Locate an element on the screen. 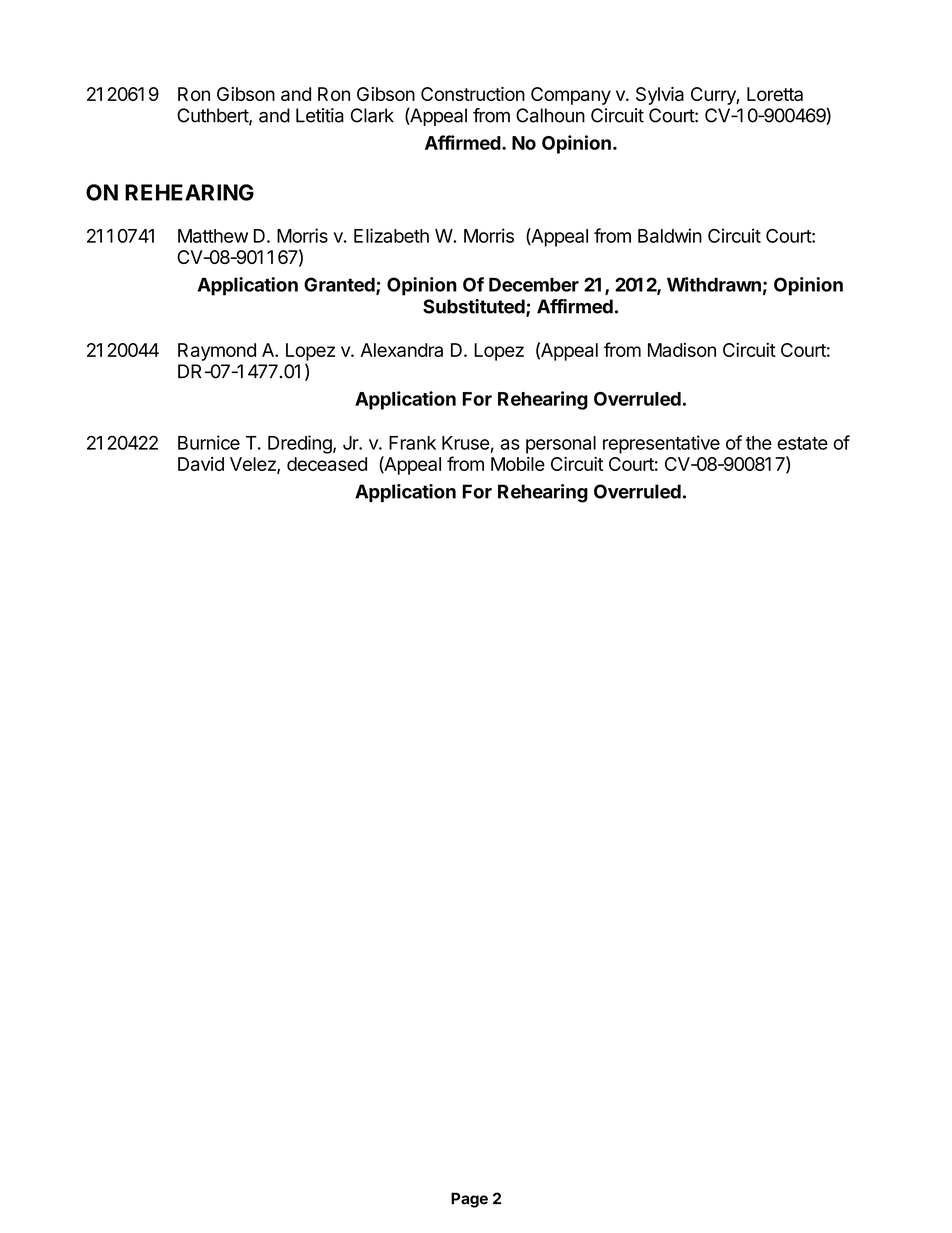  deceased is located at coordinates (327, 464).
